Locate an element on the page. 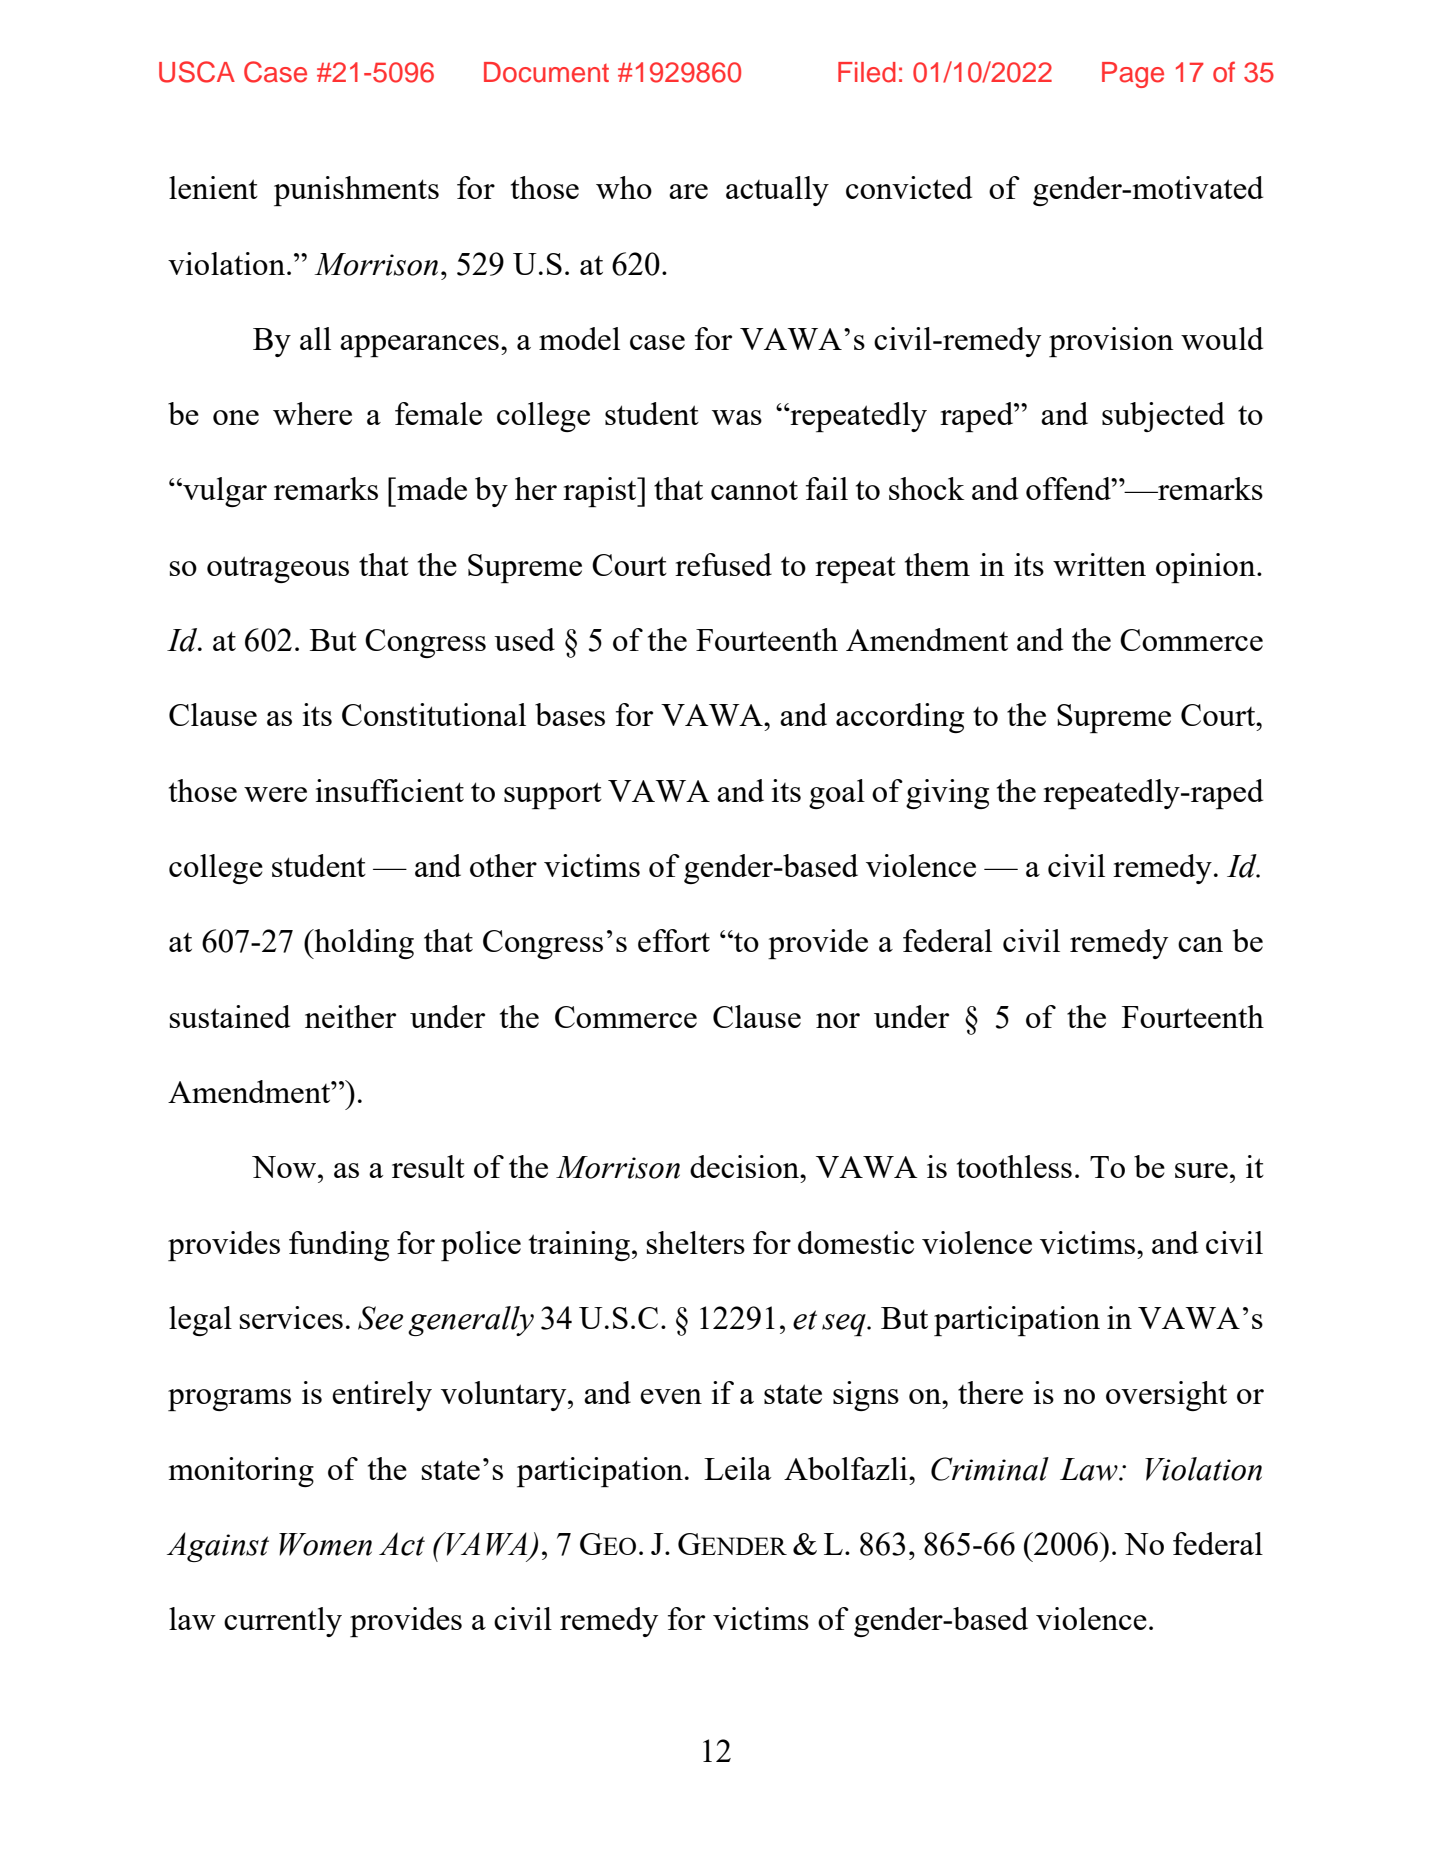 The image size is (1432, 1853). are is located at coordinates (688, 191).
